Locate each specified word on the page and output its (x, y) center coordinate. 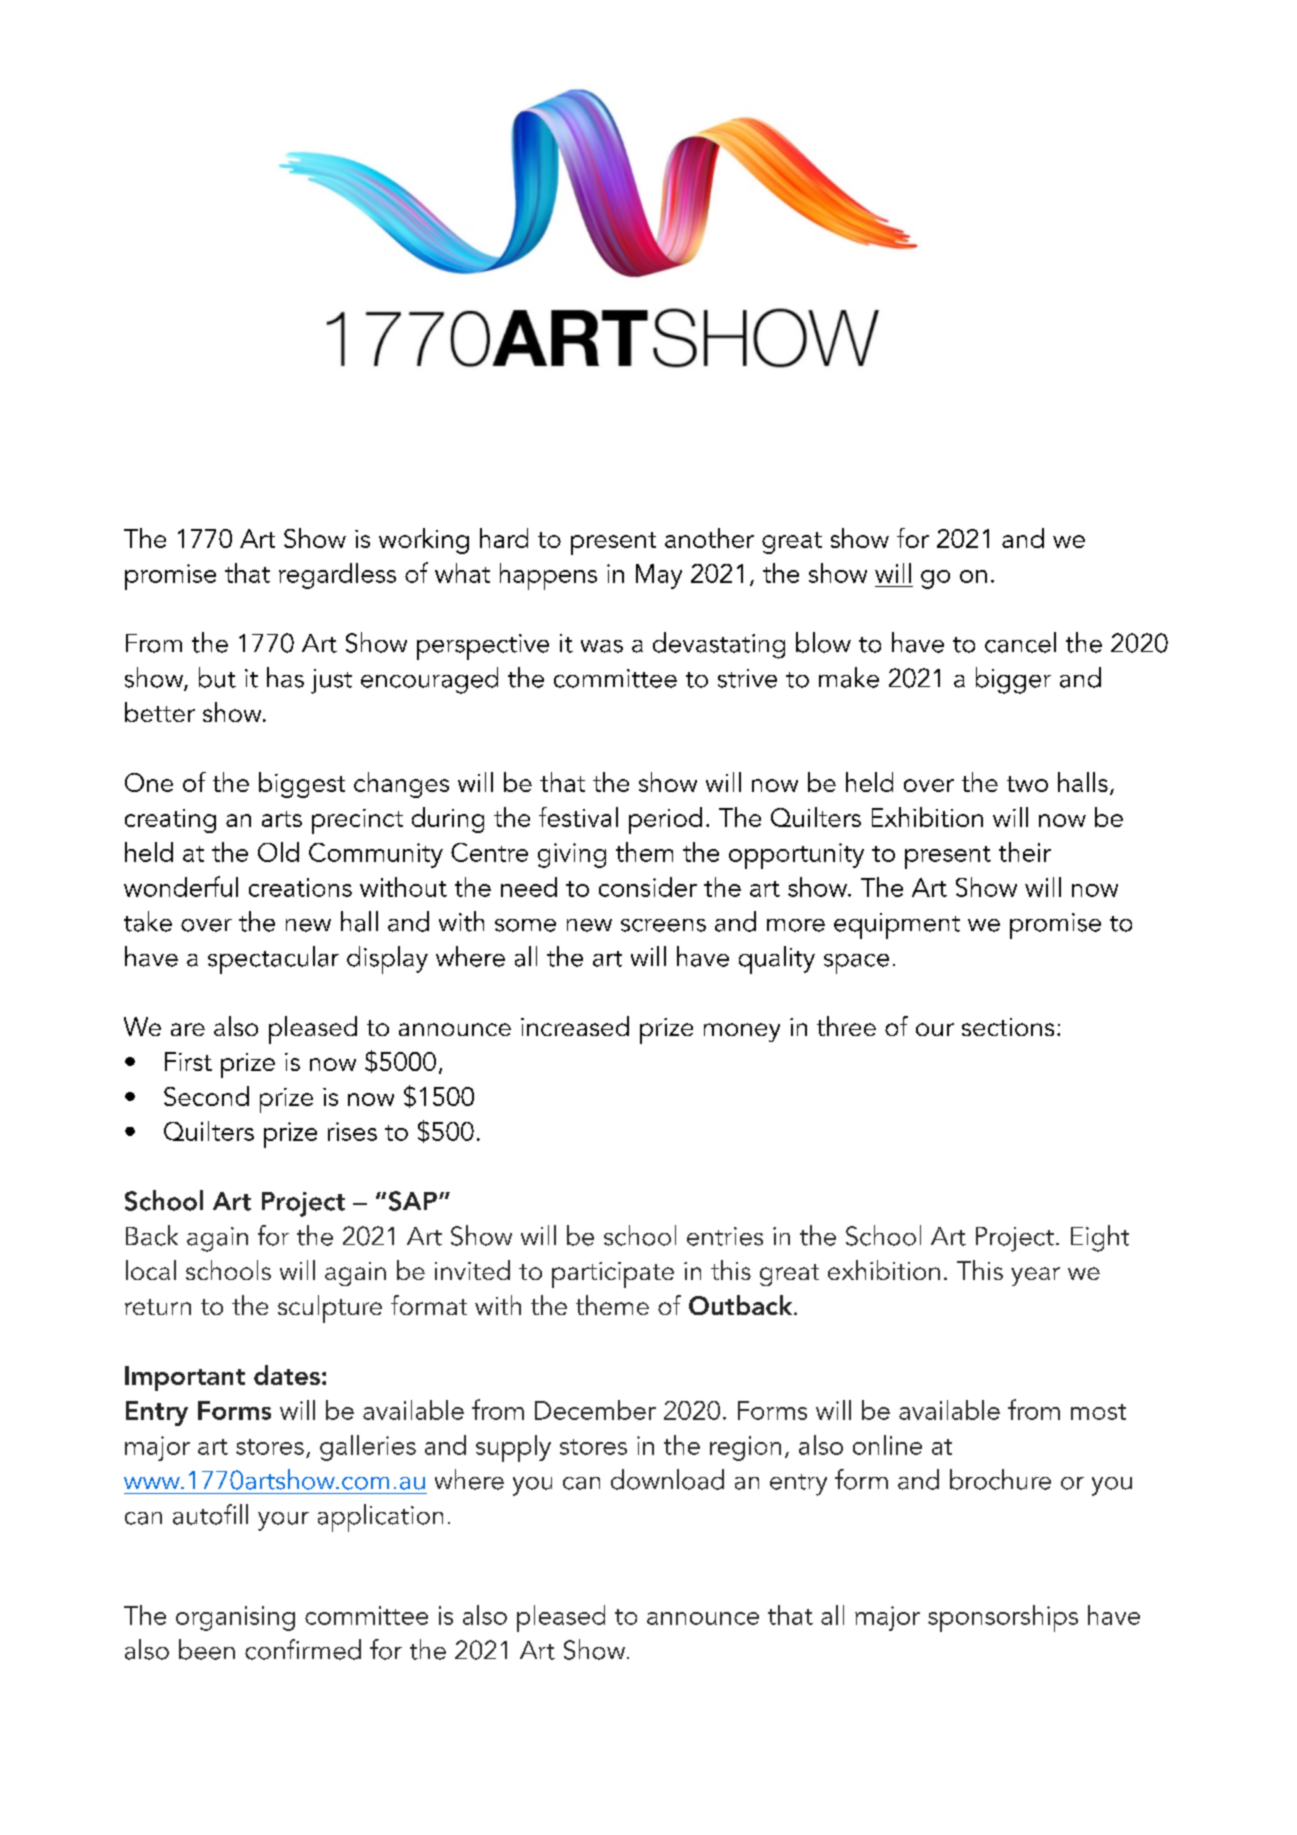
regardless (337, 576)
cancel (1020, 642)
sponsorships (1003, 1618)
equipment (897, 926)
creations (300, 887)
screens (663, 925)
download (667, 1479)
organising (235, 1618)
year (1035, 1276)
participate (613, 1275)
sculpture (330, 1309)
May (659, 576)
